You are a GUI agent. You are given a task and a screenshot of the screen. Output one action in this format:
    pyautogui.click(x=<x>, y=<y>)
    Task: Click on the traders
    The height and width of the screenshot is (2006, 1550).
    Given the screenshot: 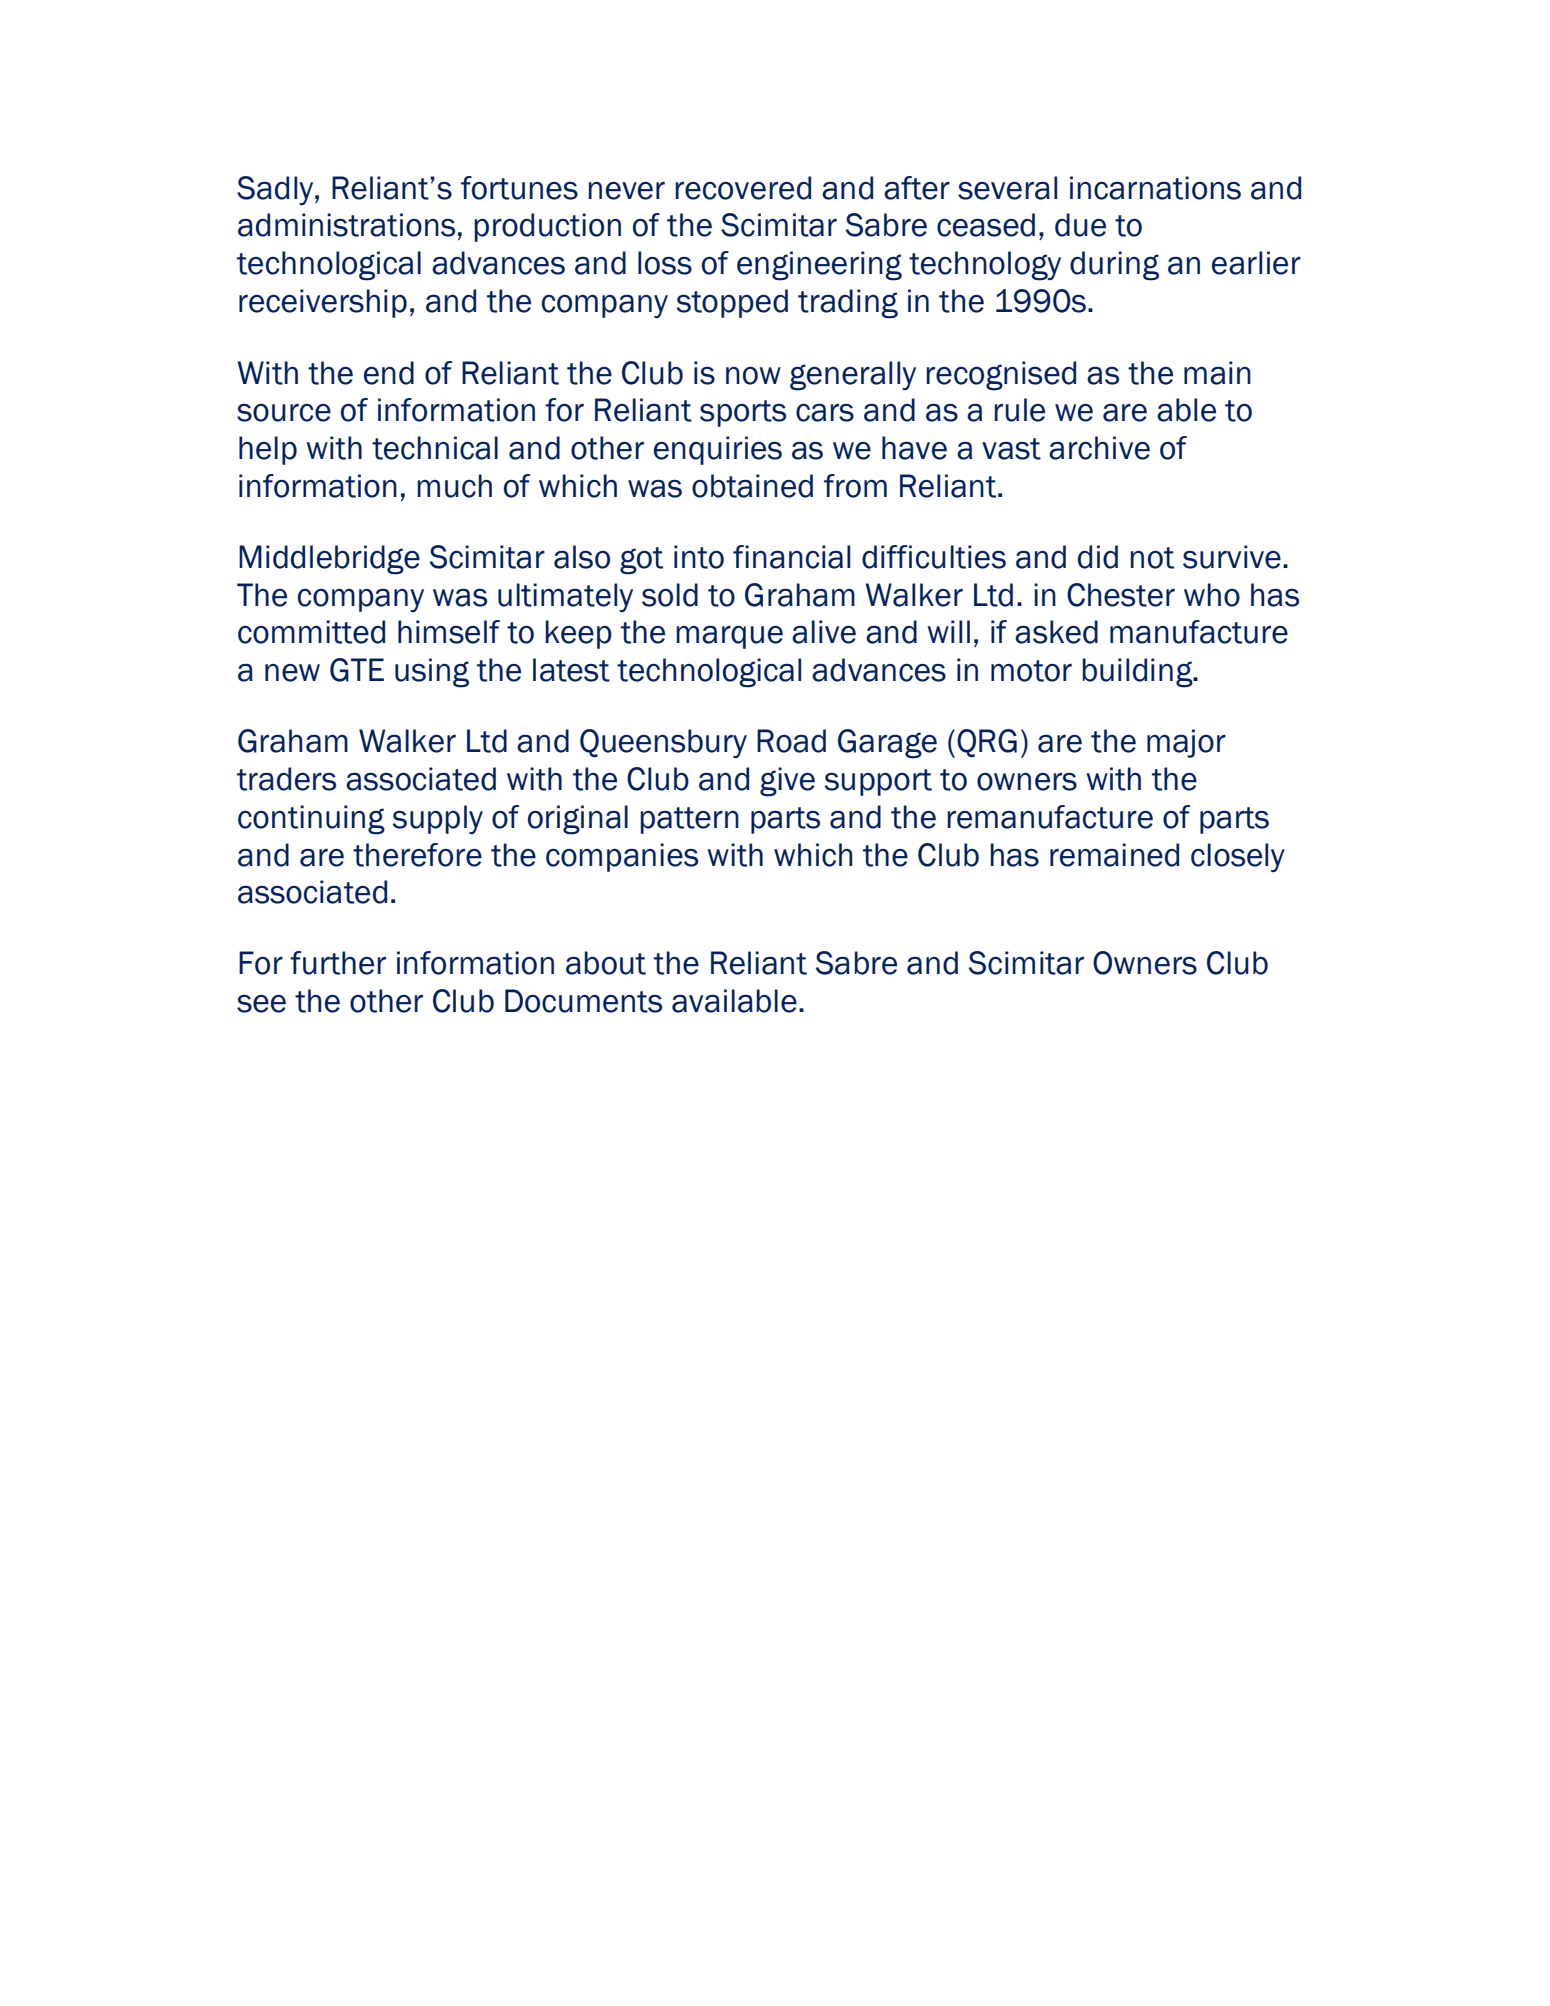 What is the action you would take?
    pyautogui.click(x=286, y=779)
